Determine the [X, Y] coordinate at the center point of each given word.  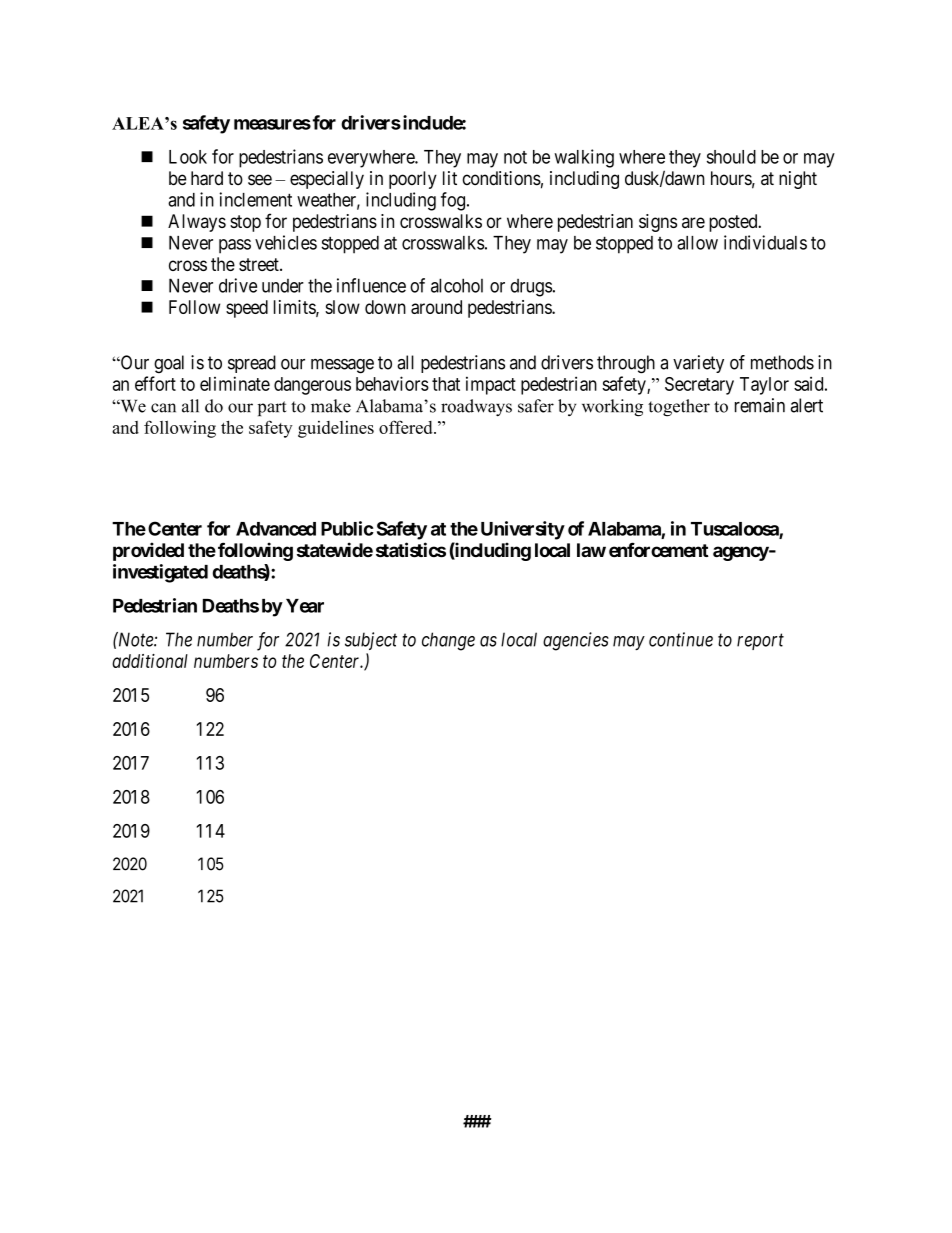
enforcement [659, 549]
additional [150, 661]
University [523, 530]
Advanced [276, 529]
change [448, 641]
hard [207, 178]
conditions [502, 178]
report [760, 642]
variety [698, 364]
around [436, 307]
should [731, 157]
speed [247, 309]
